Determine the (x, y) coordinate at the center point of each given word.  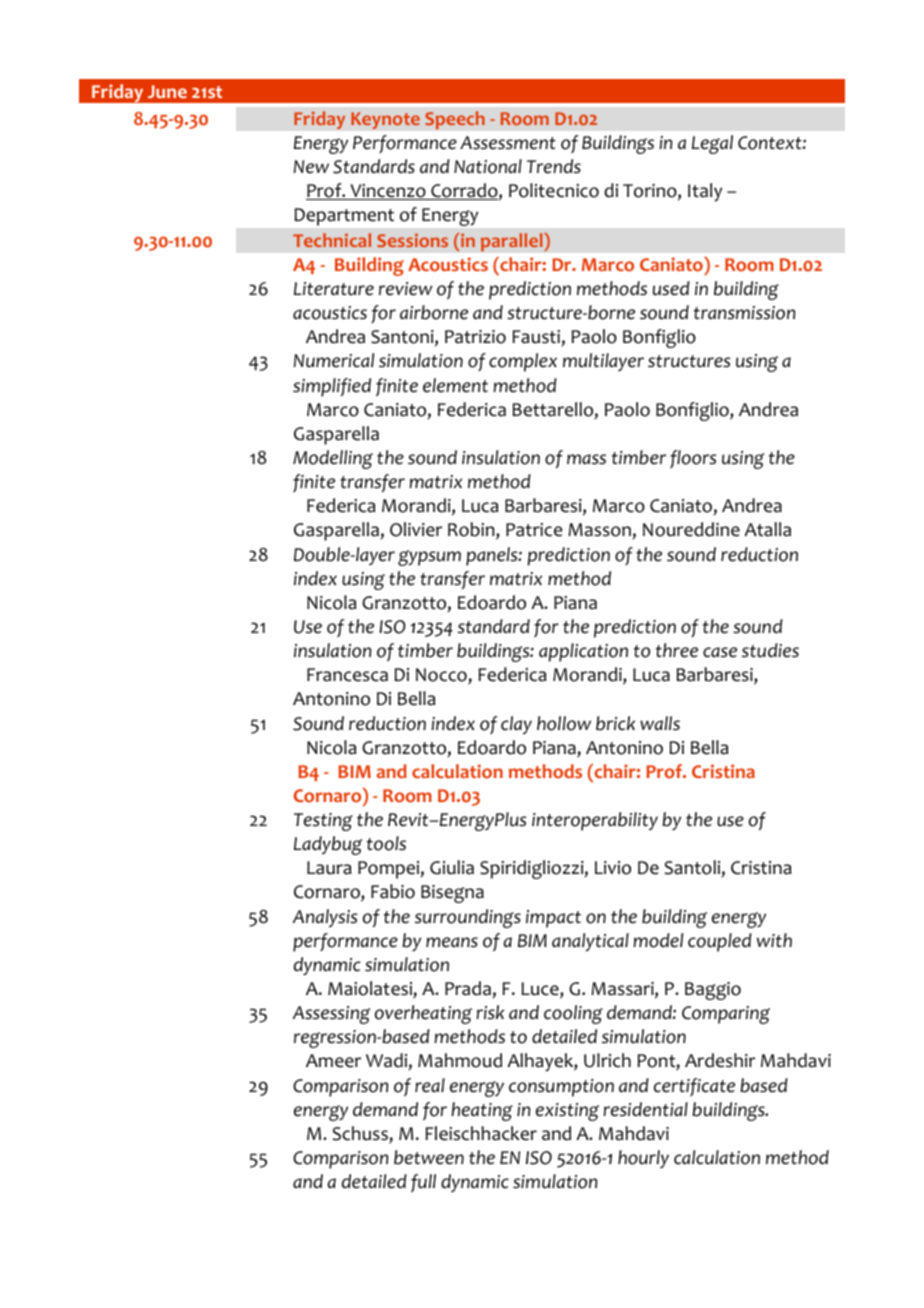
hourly (643, 1159)
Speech (455, 120)
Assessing (331, 1015)
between (429, 1157)
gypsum (429, 558)
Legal (712, 144)
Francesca (347, 675)
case (720, 652)
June (167, 91)
